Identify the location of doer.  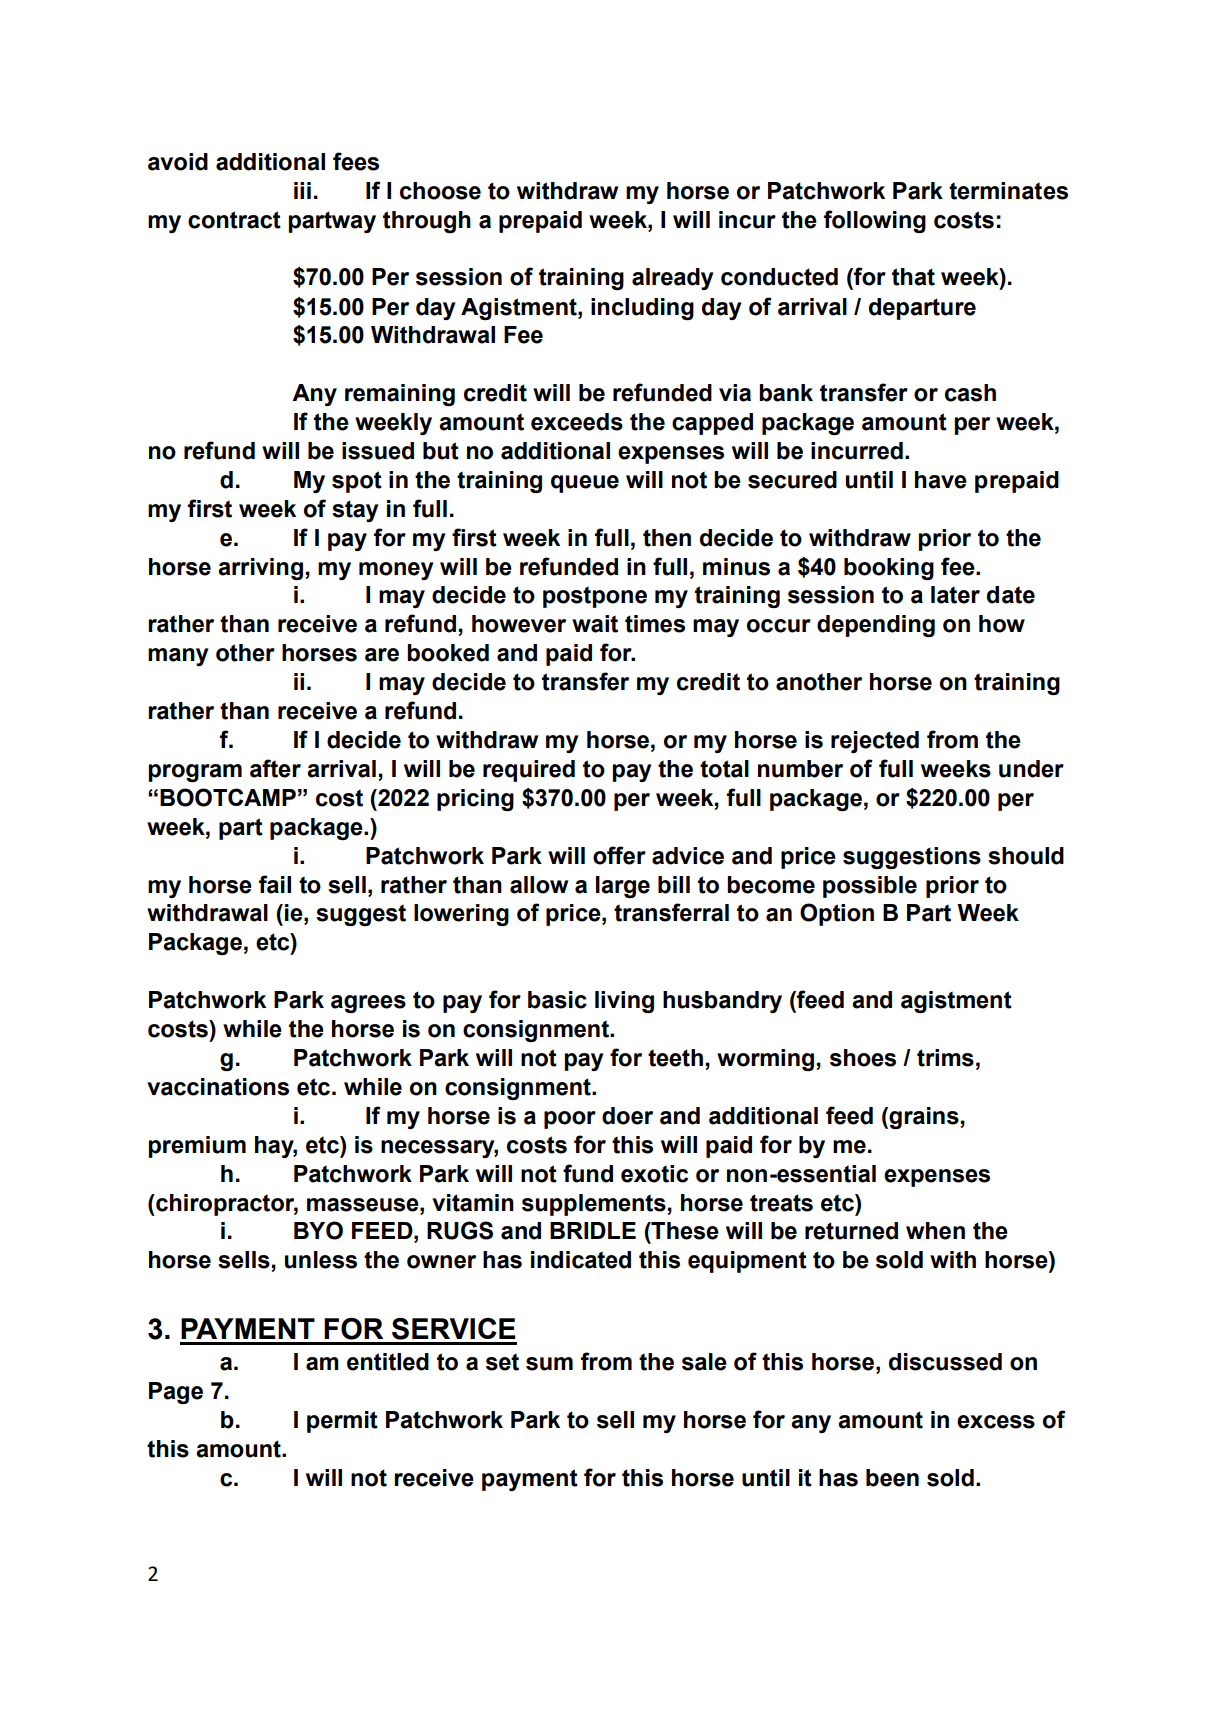
(627, 1116).
